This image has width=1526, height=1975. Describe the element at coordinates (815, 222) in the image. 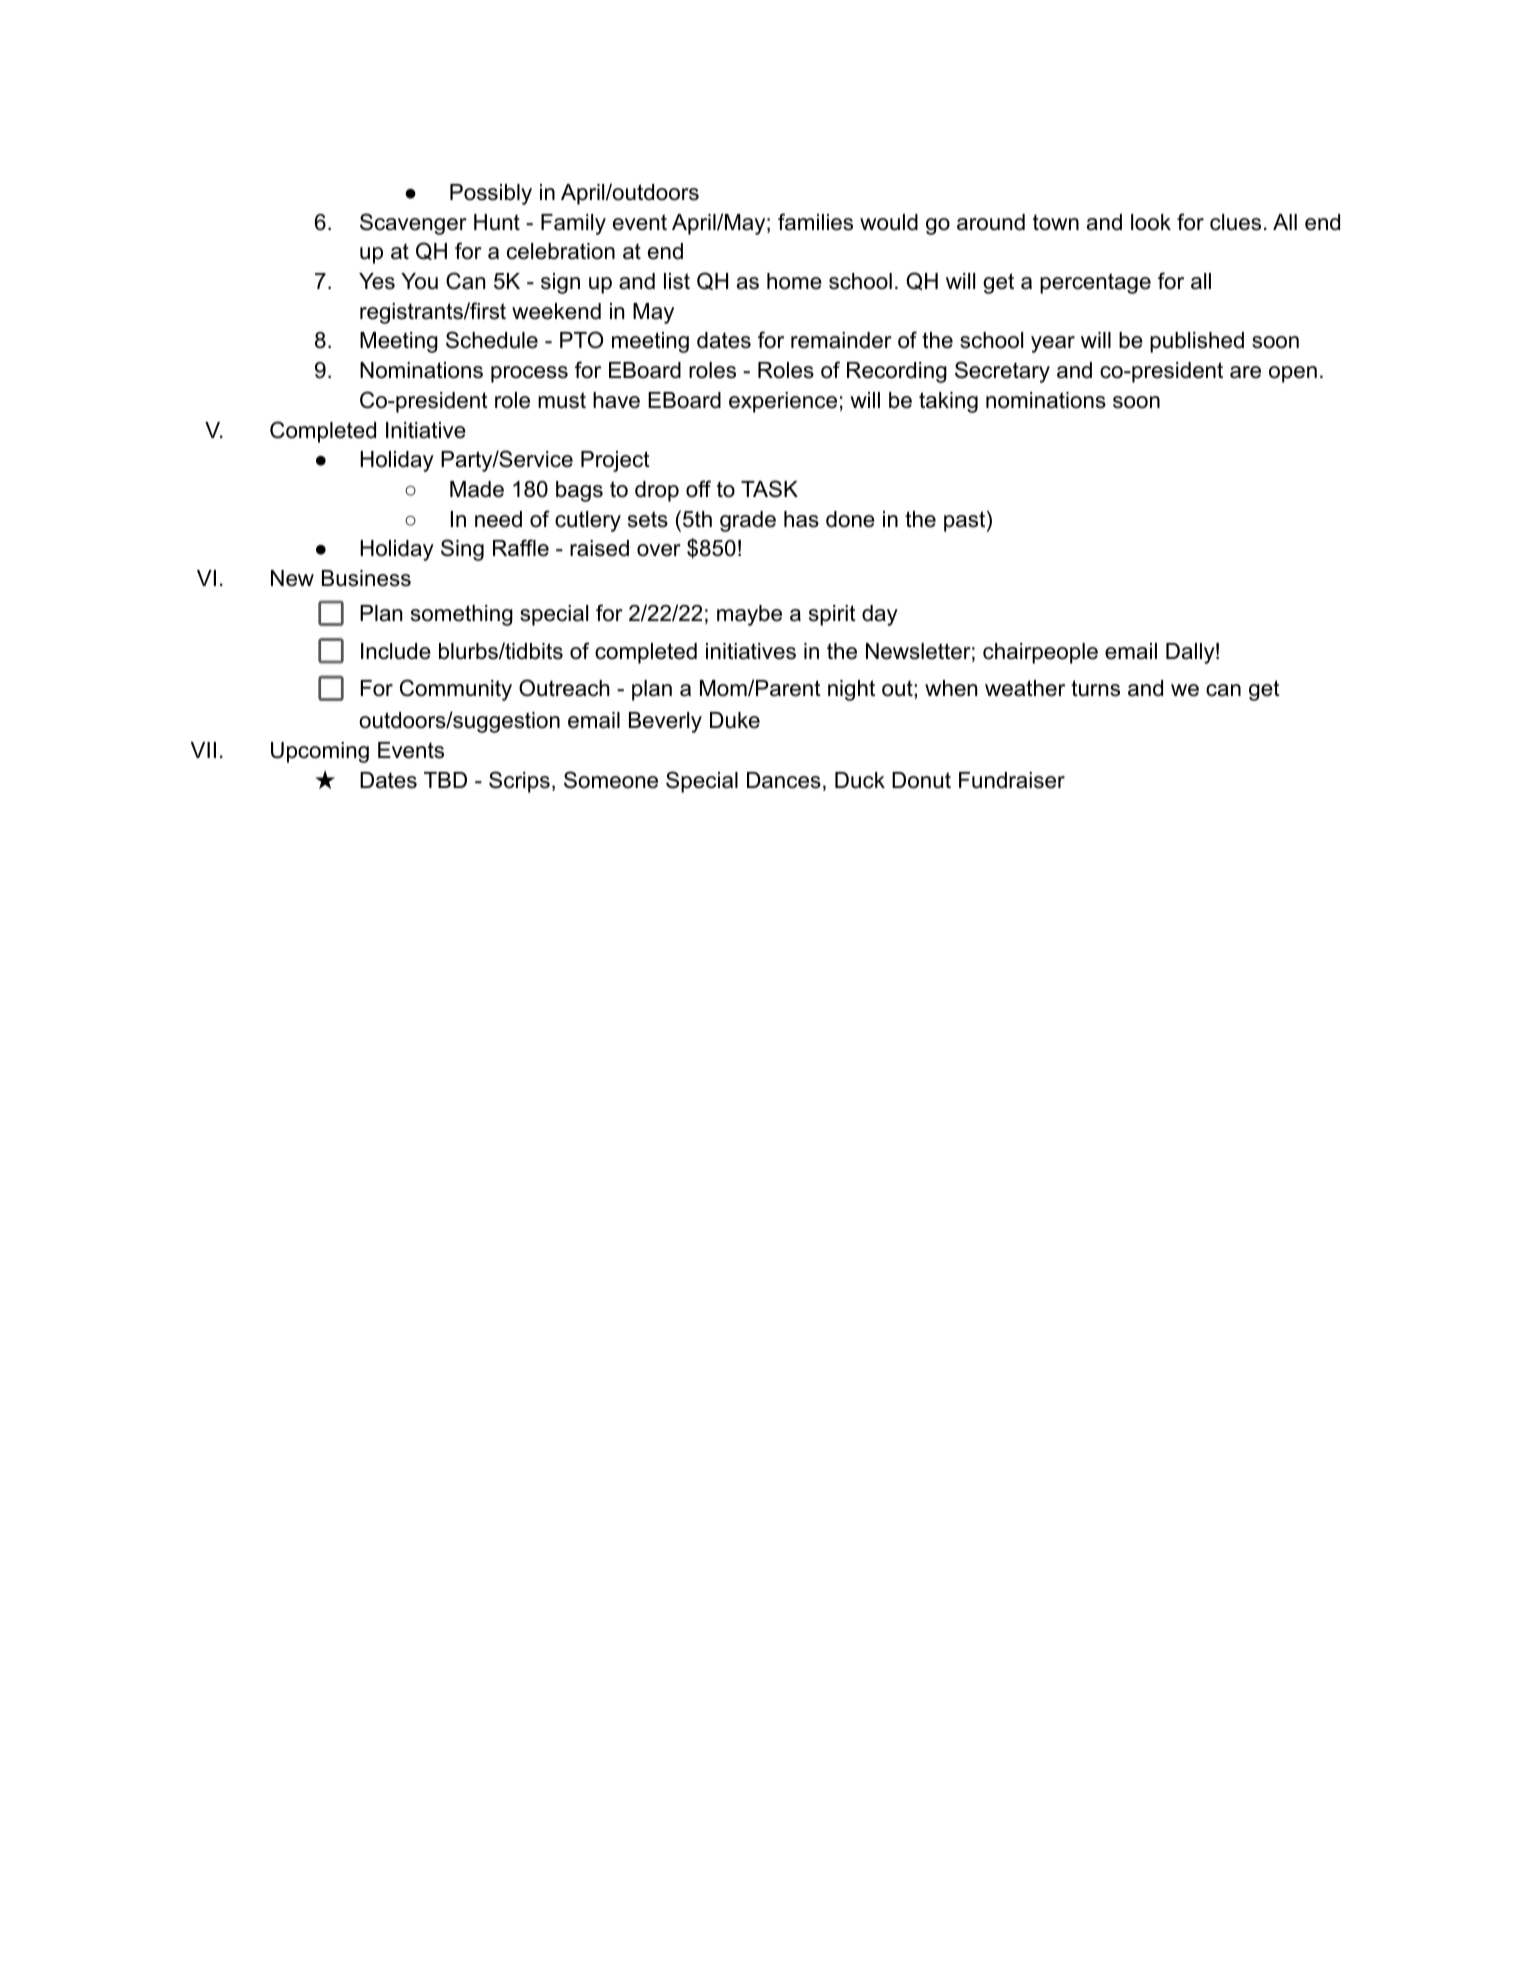

I see `families` at that location.
